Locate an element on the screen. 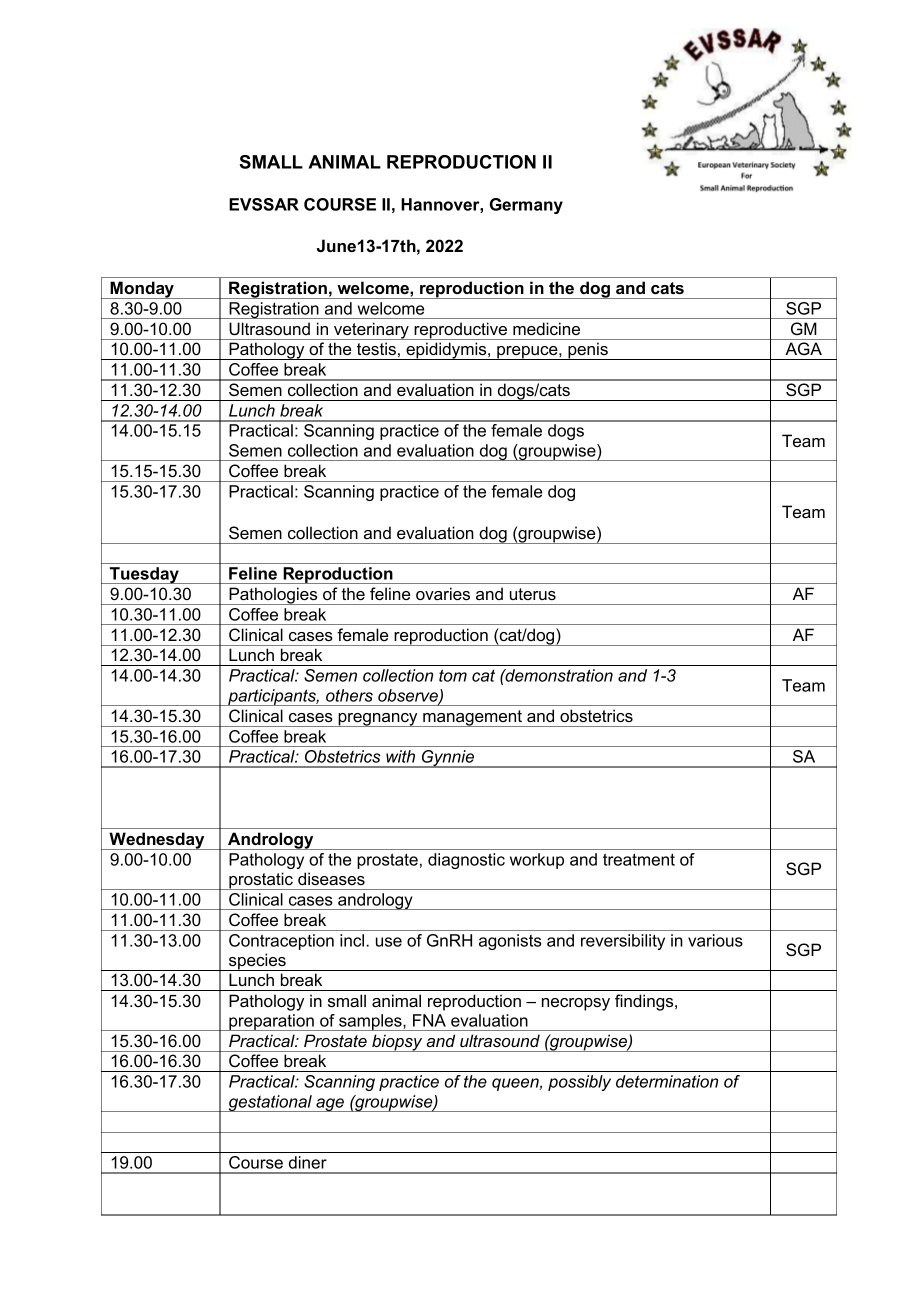 The width and height of the screenshot is (924, 1308). biopsy is located at coordinates (397, 1043).
